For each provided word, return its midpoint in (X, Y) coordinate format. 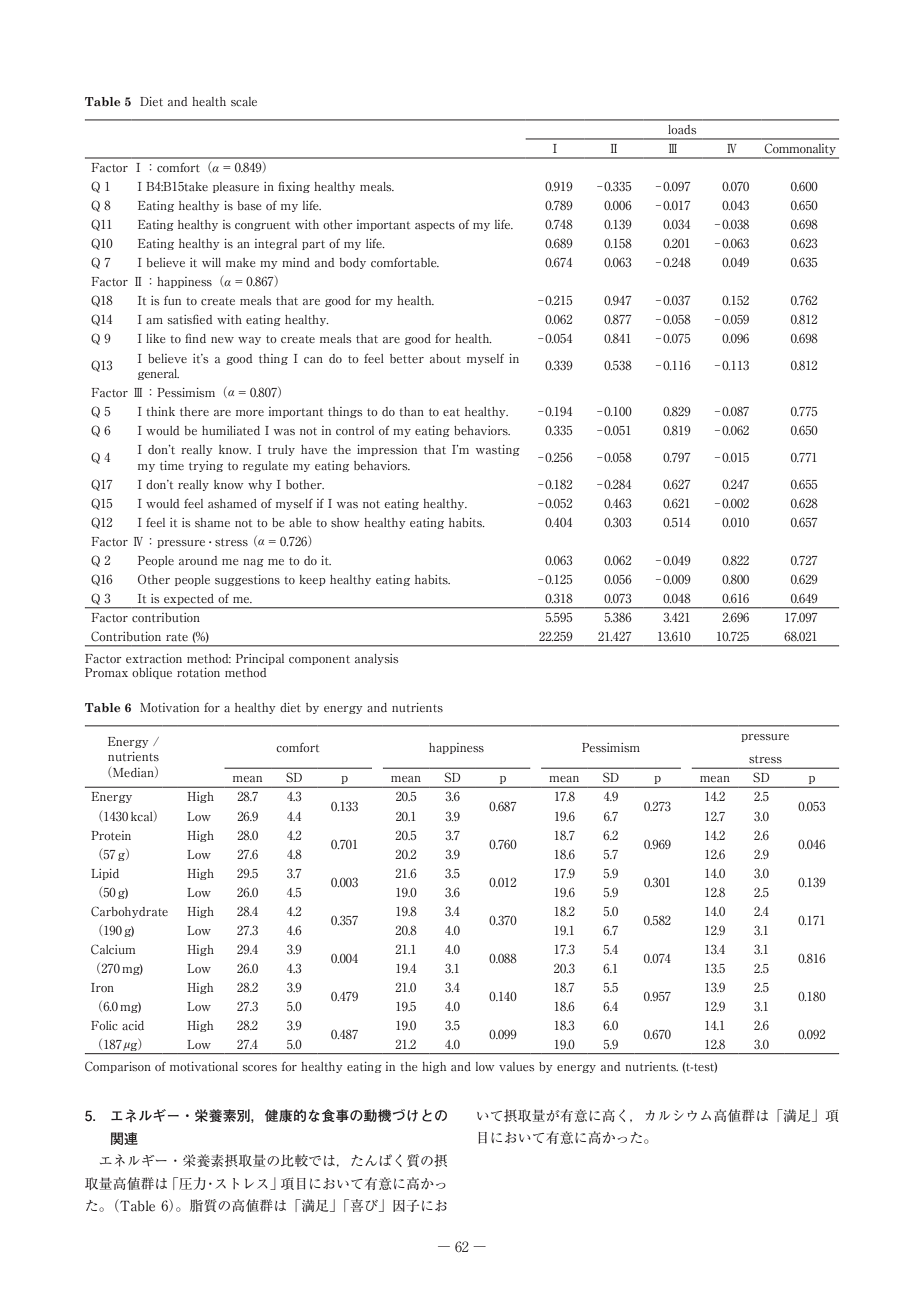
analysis (377, 659)
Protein (111, 835)
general (158, 374)
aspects (435, 226)
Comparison (118, 1067)
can (313, 360)
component (319, 660)
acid (133, 1026)
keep (312, 580)
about (445, 358)
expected (189, 599)
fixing (294, 187)
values (517, 1066)
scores (260, 1068)
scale (244, 101)
